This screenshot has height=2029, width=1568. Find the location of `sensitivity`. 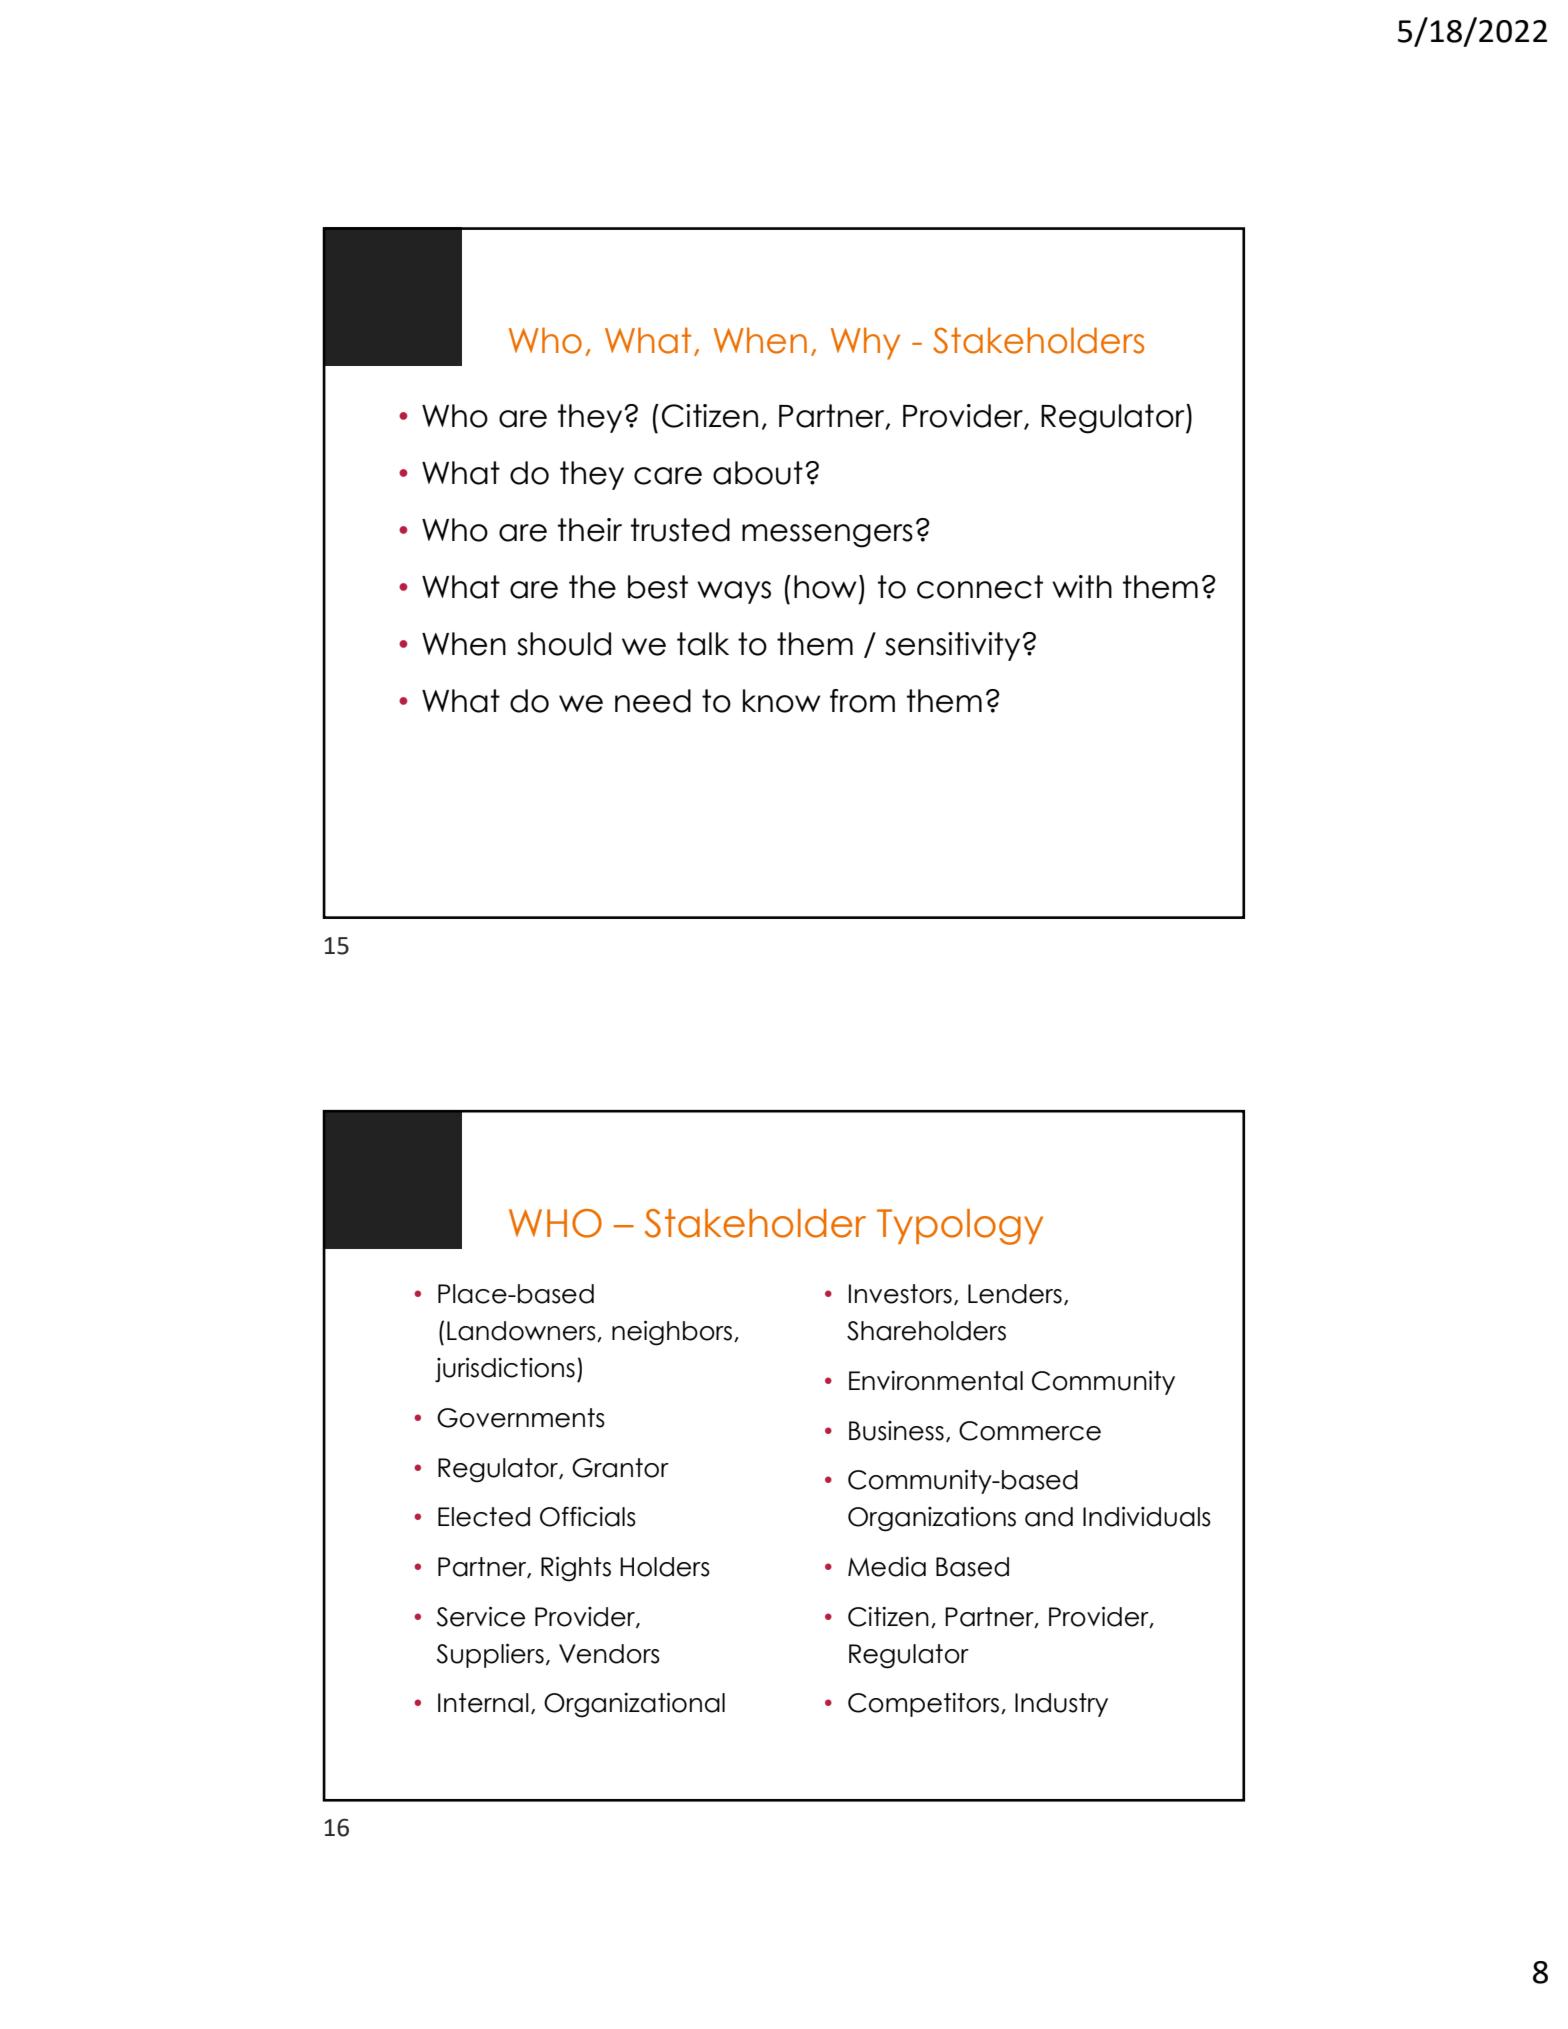

sensitivity is located at coordinates (954, 646).
